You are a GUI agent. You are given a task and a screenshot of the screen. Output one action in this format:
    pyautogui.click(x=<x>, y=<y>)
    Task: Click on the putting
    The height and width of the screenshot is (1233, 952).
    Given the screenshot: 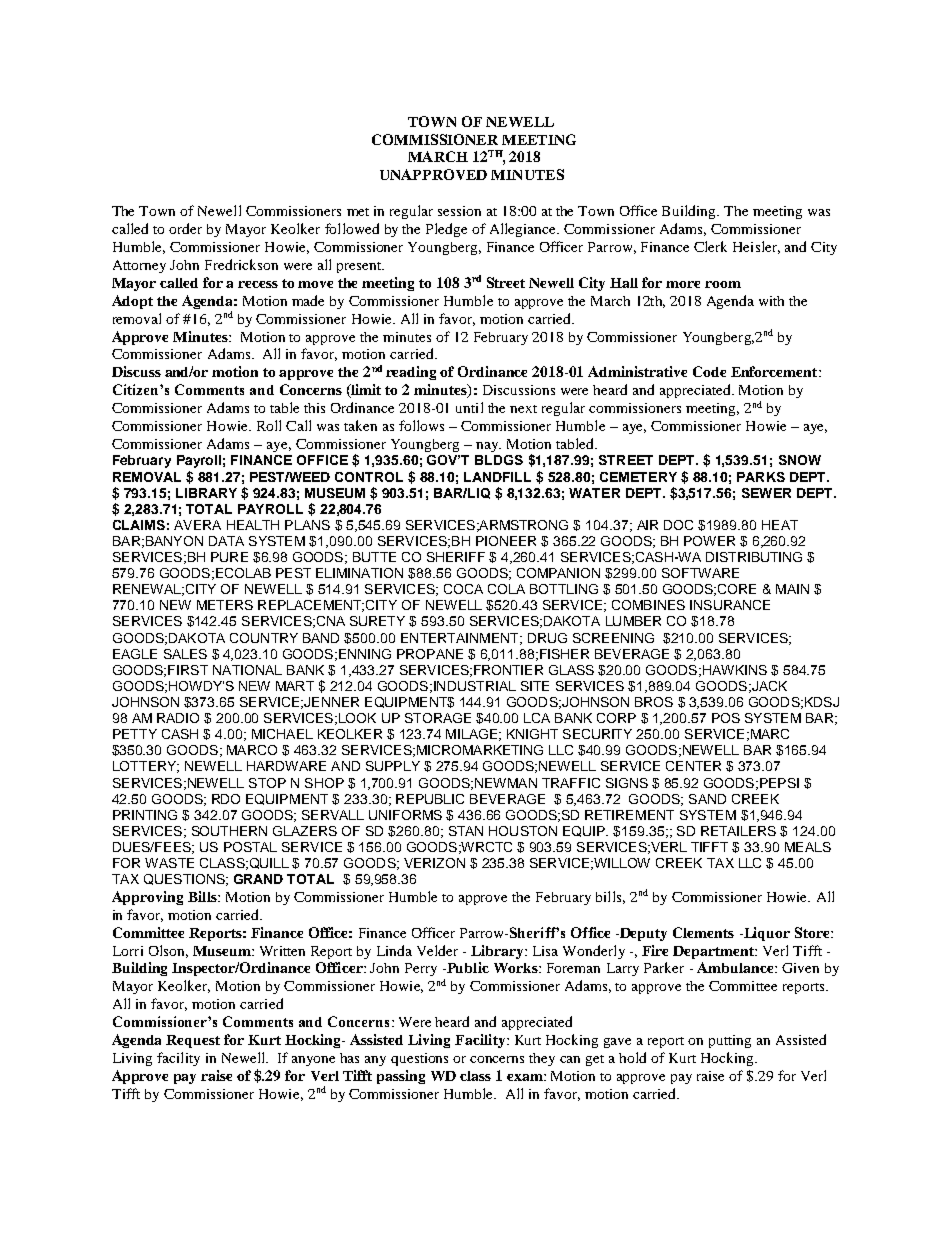 What is the action you would take?
    pyautogui.click(x=730, y=1041)
